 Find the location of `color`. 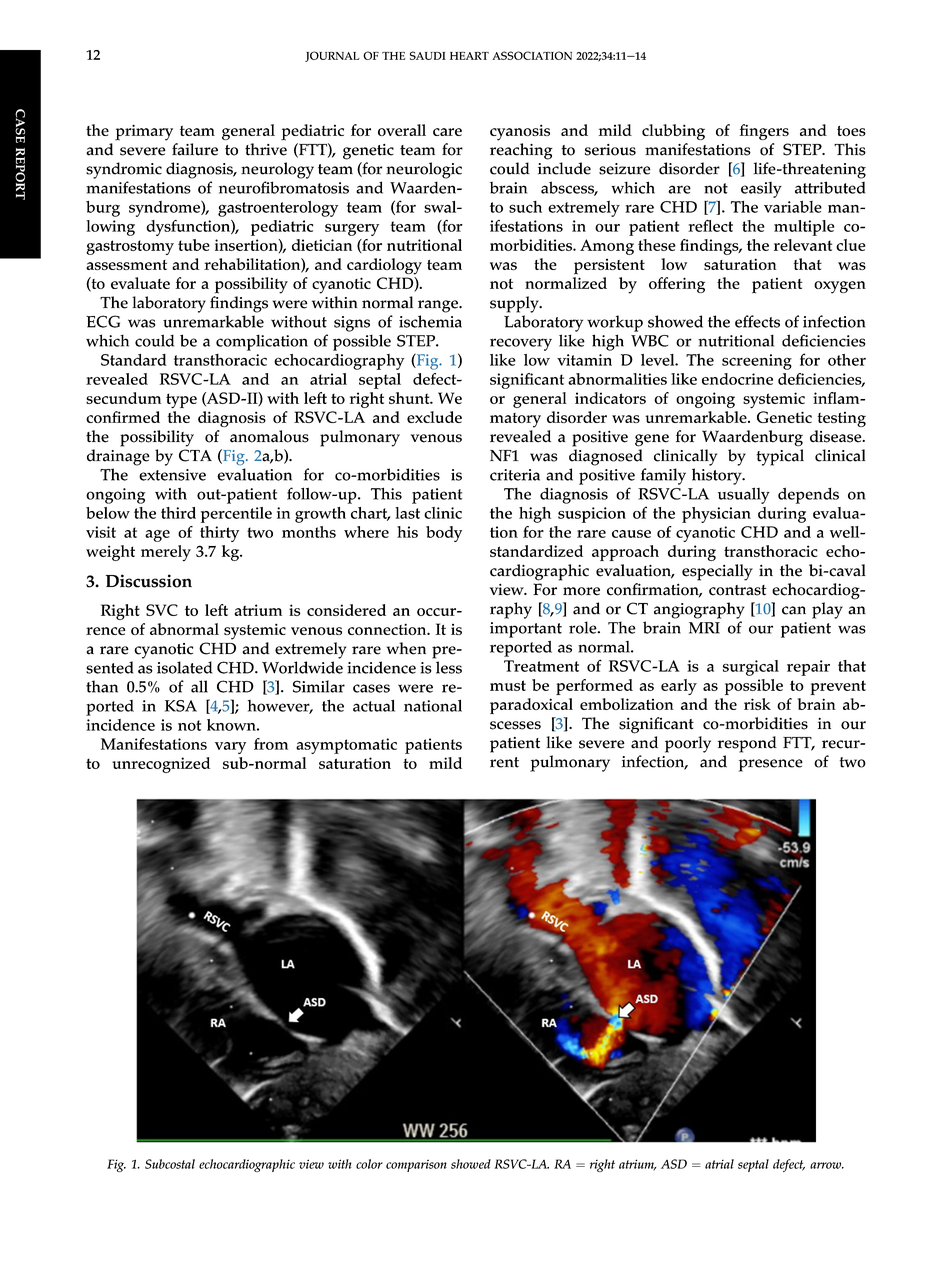

color is located at coordinates (369, 1164).
